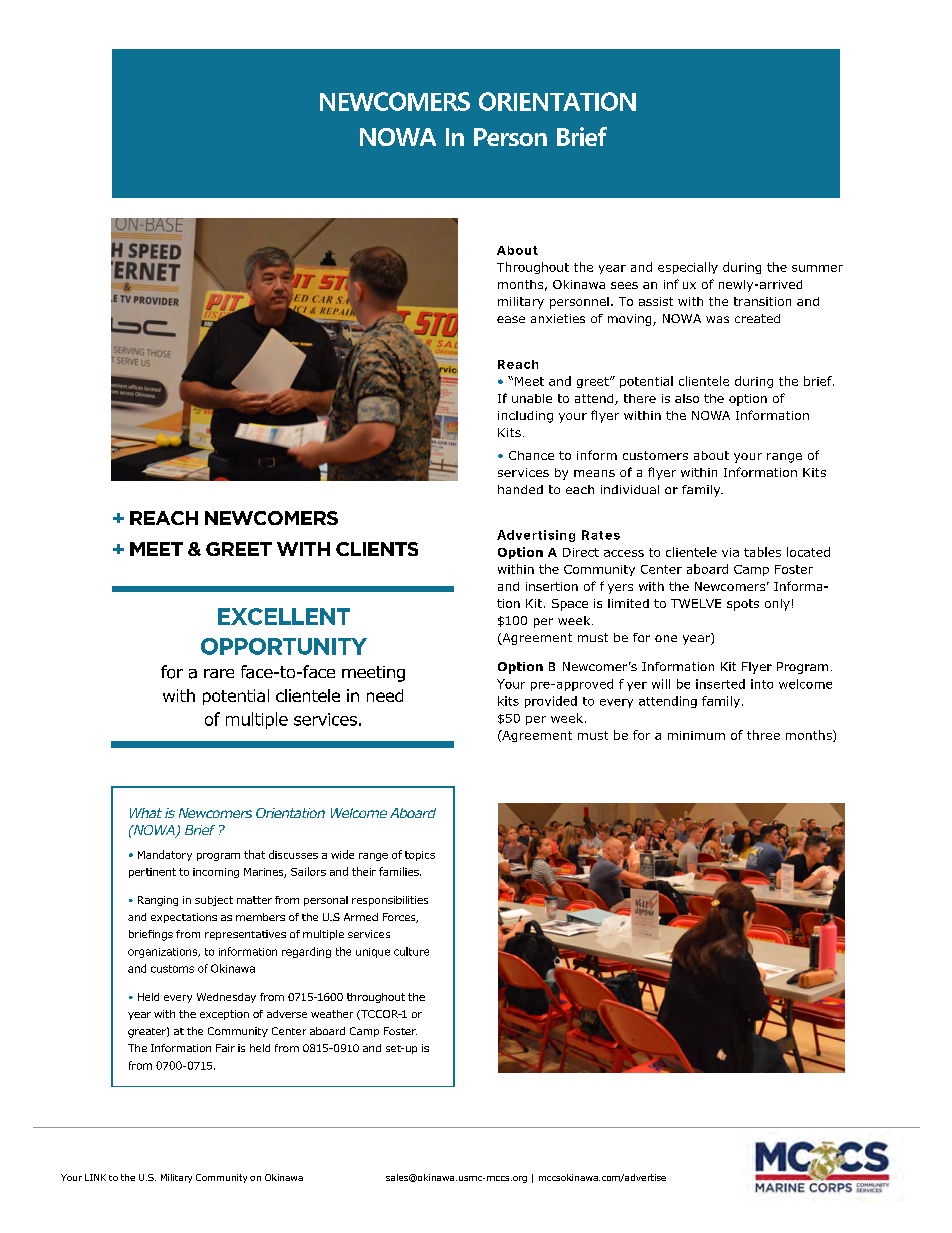 This image has width=952, height=1233. What do you see at coordinates (95, 1177) in the image?
I see `LINK` at bounding box center [95, 1177].
